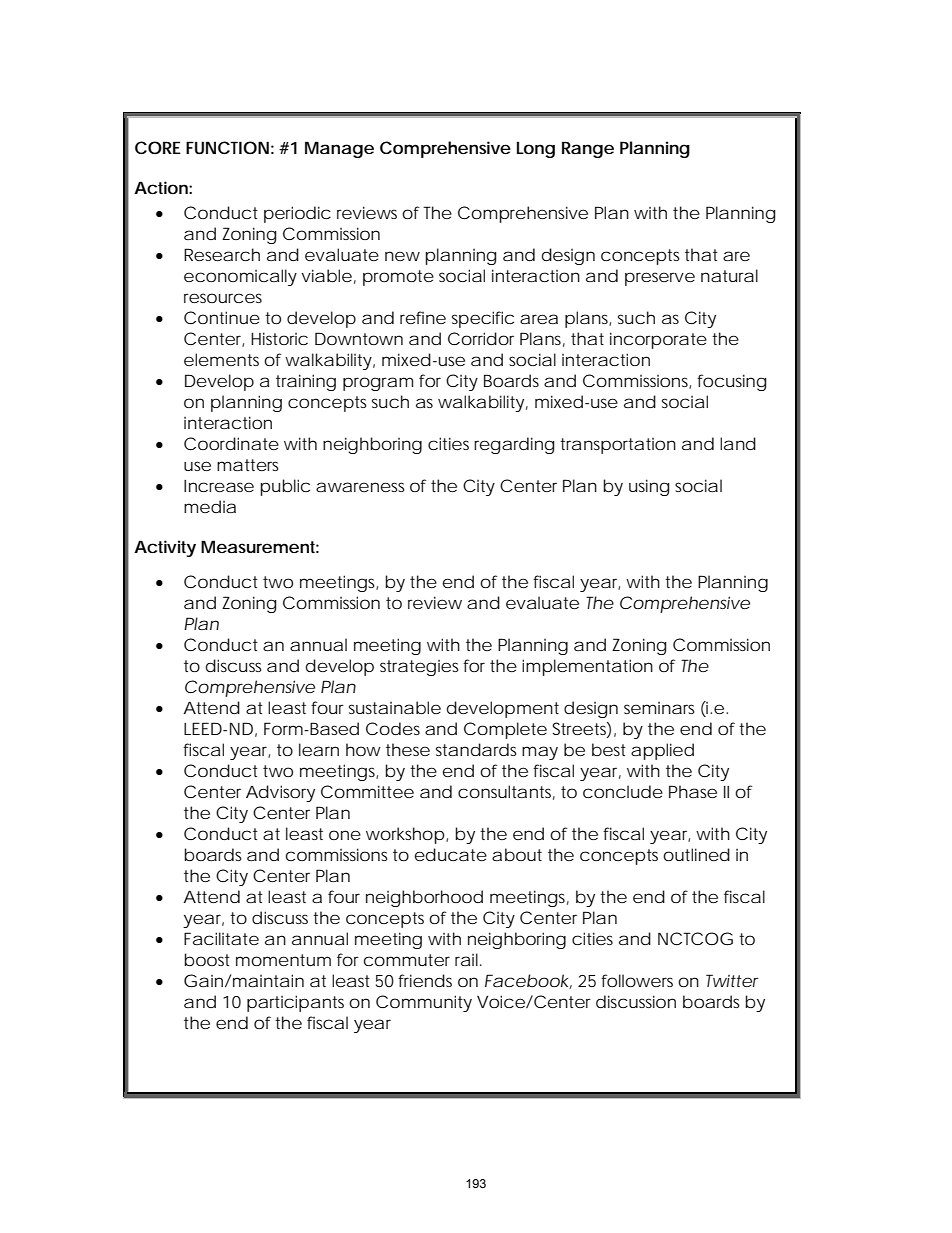 This screenshot has width=952, height=1233. I want to click on implementation, so click(587, 667).
